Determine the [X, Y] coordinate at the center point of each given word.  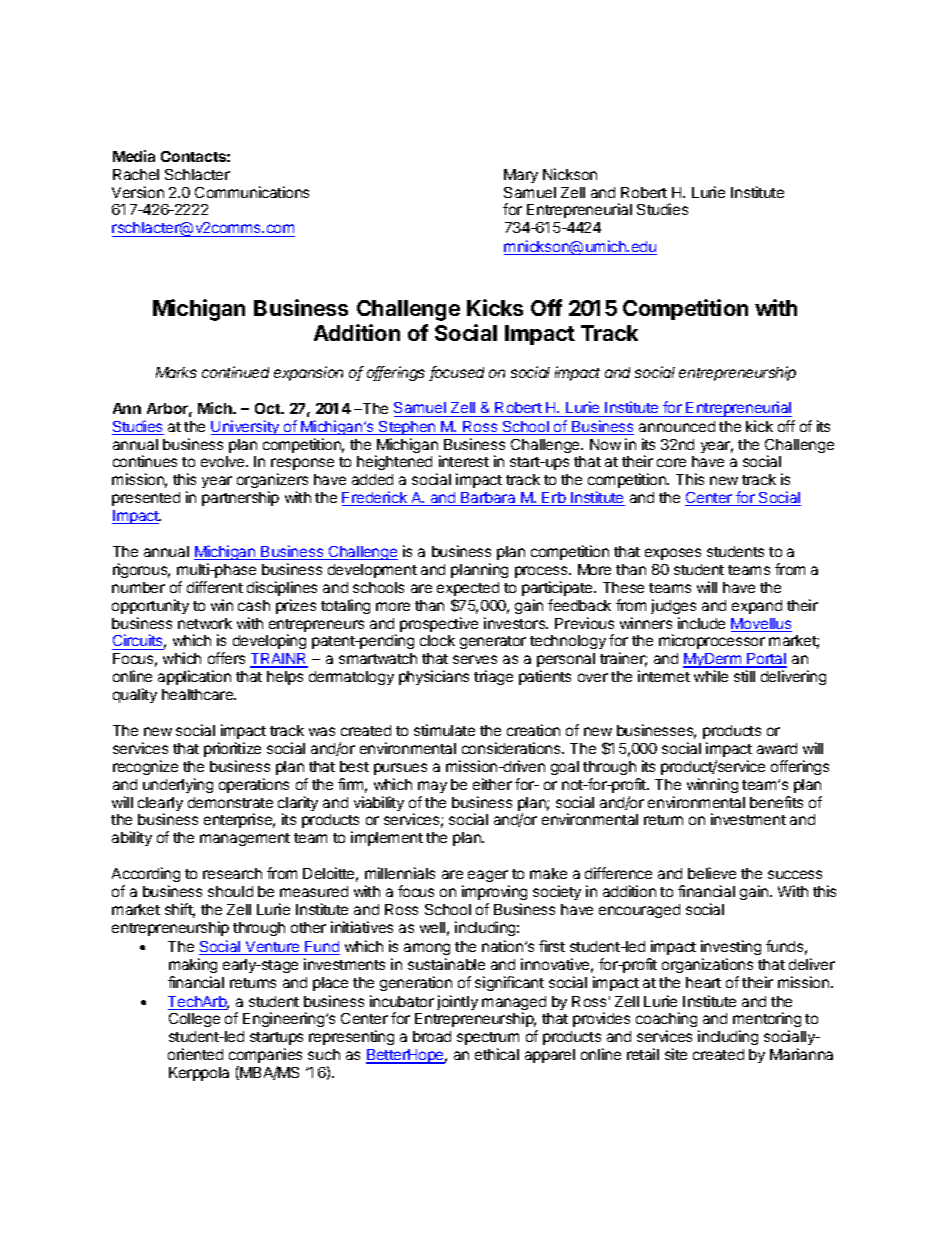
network [205, 623]
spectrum [488, 1038]
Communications [252, 192]
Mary [521, 176]
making [193, 965]
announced [677, 426]
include [701, 623]
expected [468, 589]
